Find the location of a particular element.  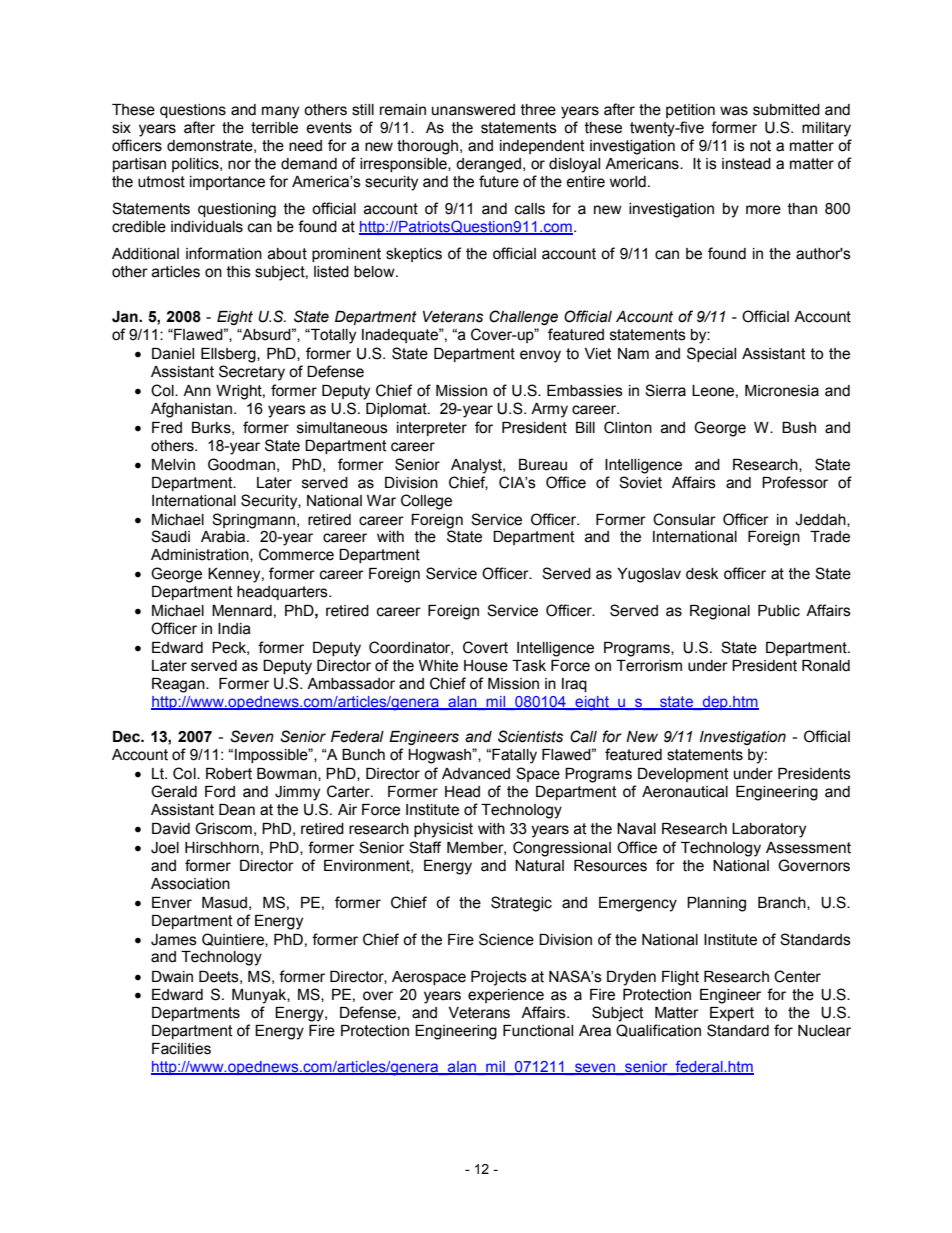

desk is located at coordinates (702, 574).
